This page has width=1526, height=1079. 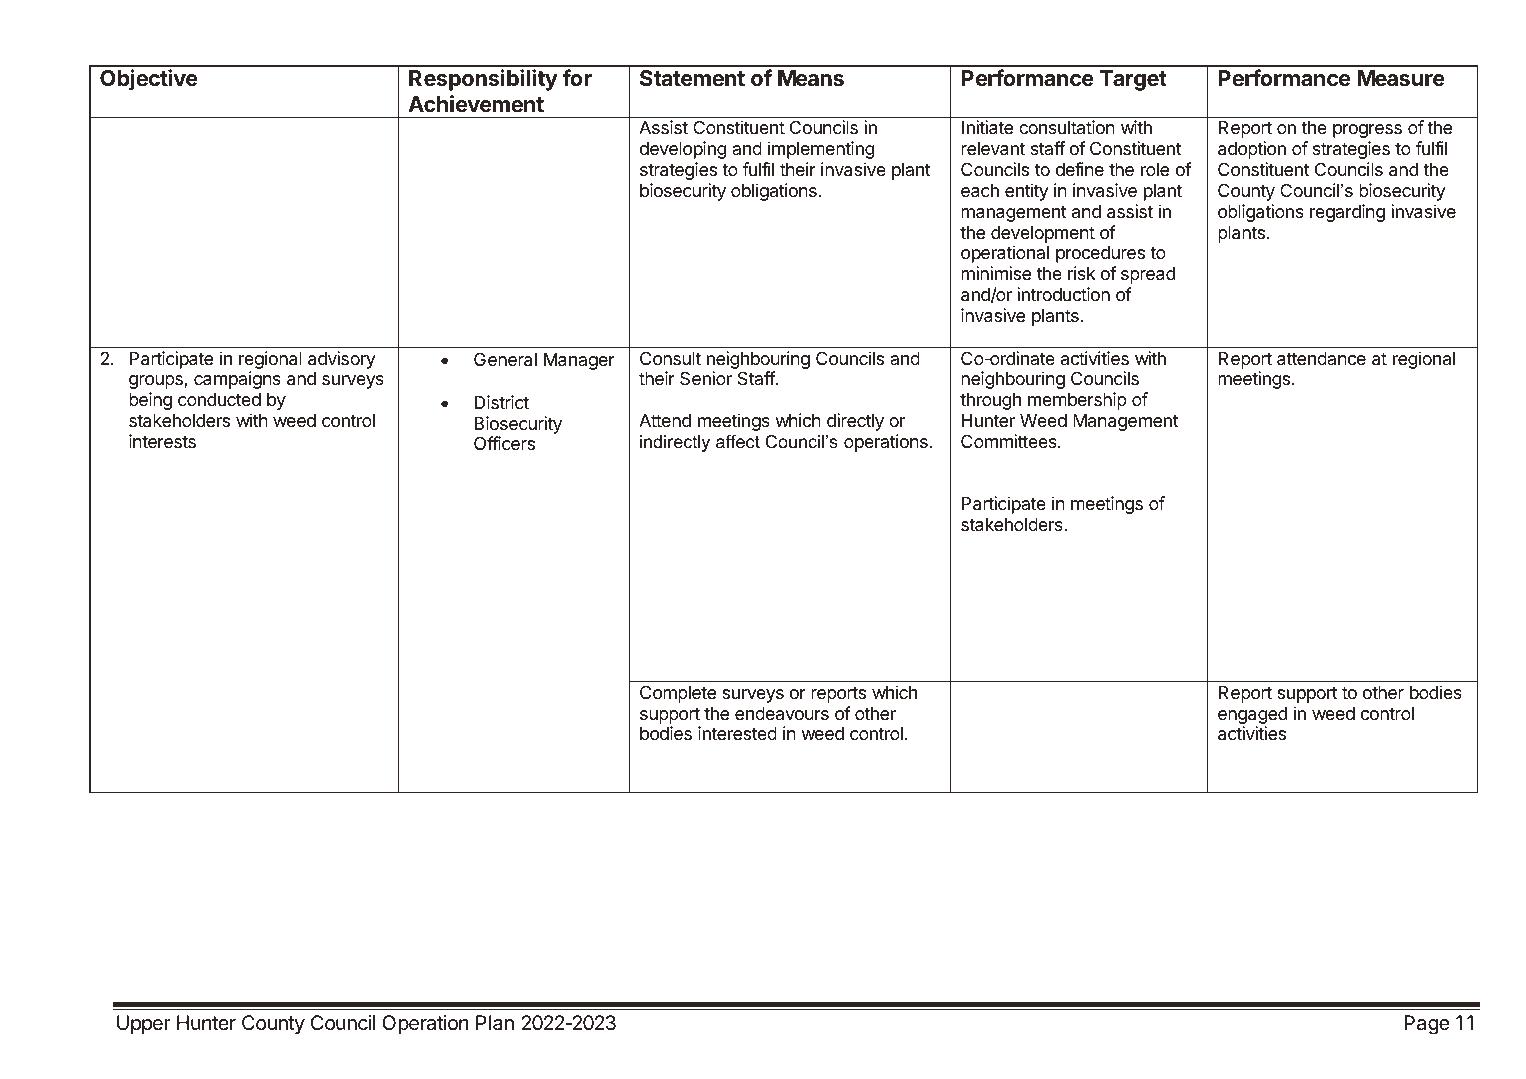 I want to click on Objective, so click(x=149, y=80).
